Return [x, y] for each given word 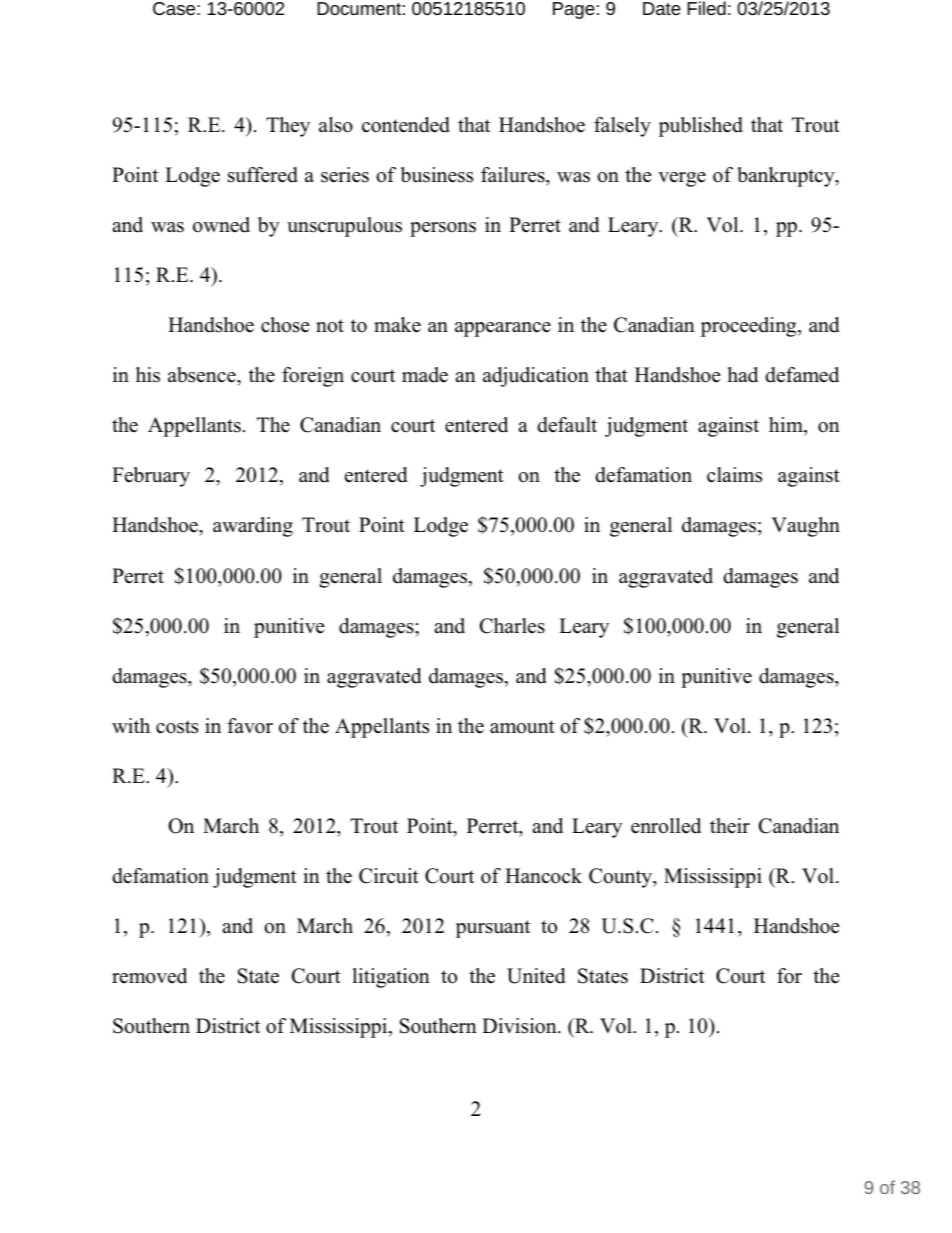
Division [520, 1026]
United [536, 976]
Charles [512, 626]
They [288, 127]
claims [734, 475]
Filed [706, 8]
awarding [253, 527]
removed [149, 976]
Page [574, 10]
